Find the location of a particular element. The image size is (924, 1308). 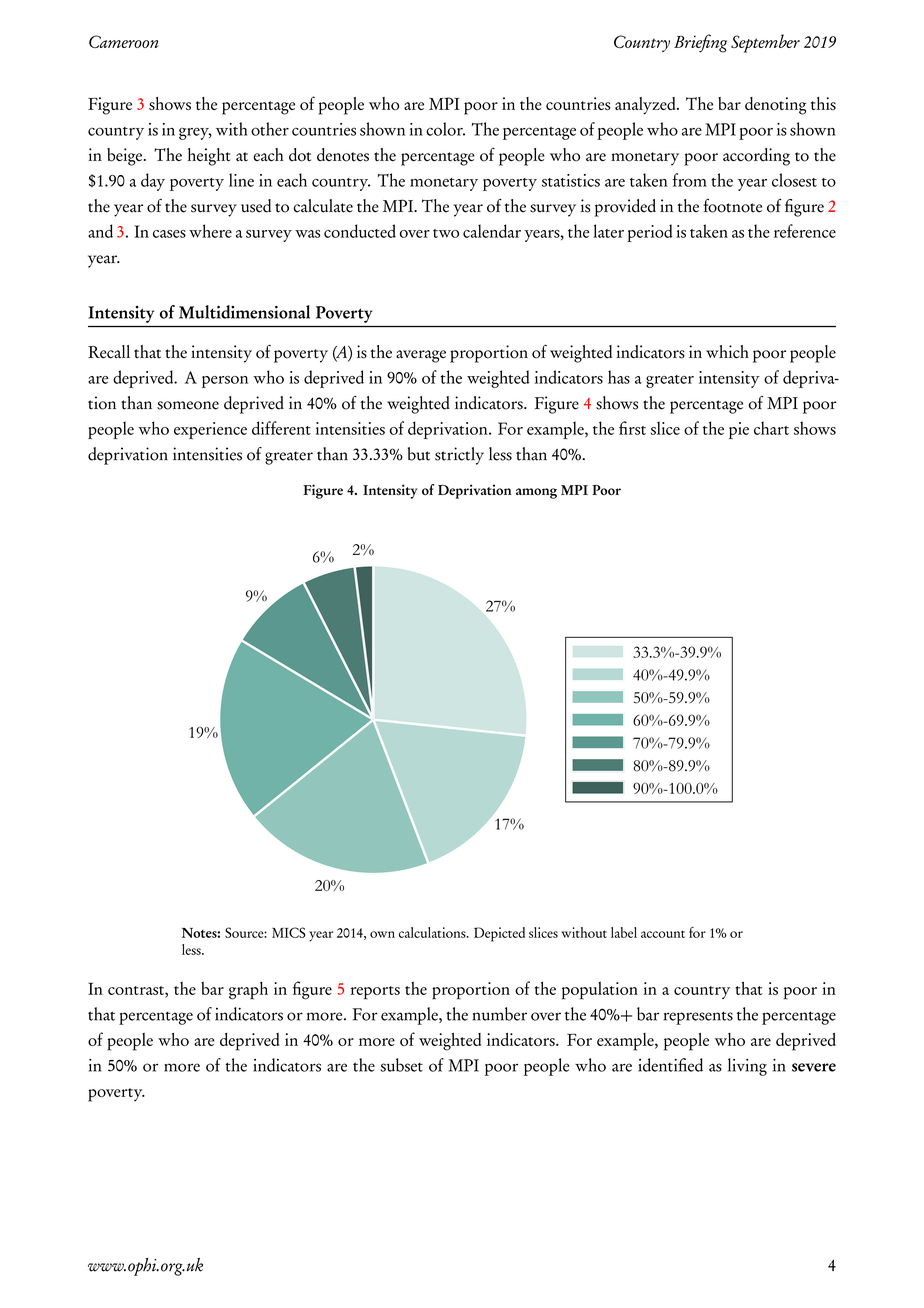

Cameroon is located at coordinates (124, 41).
